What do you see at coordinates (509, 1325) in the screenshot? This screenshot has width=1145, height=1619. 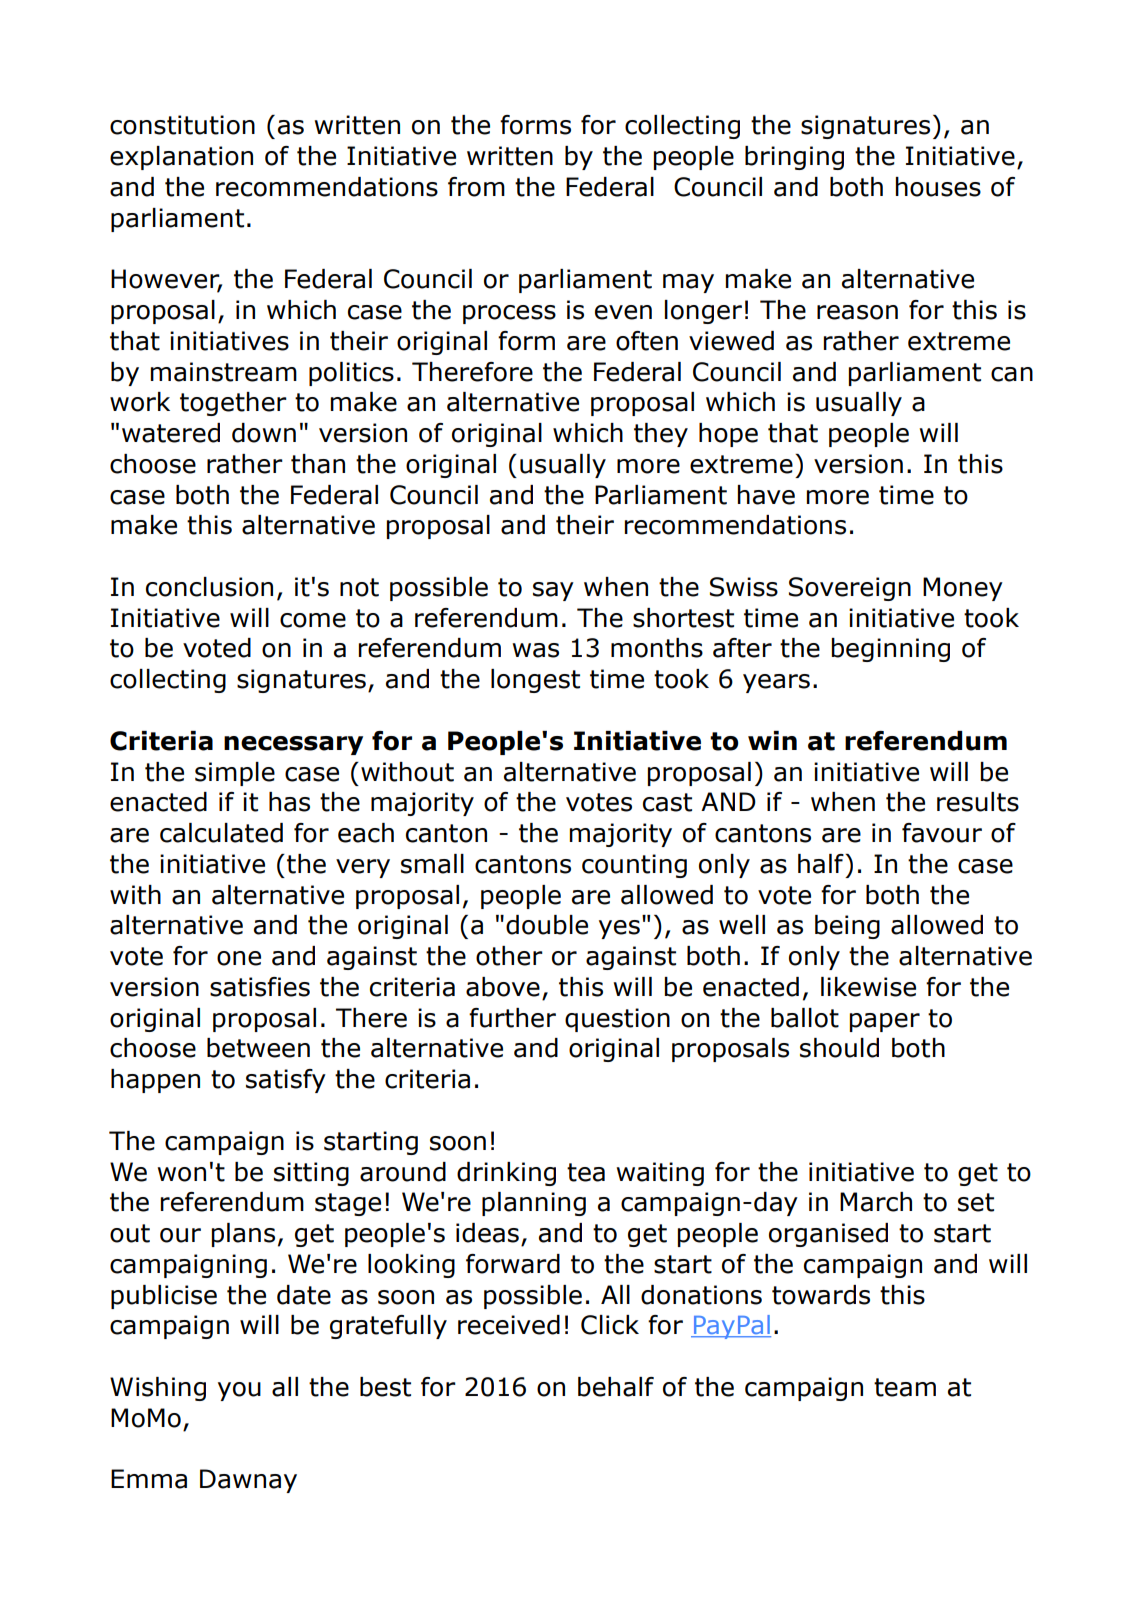 I see `received` at bounding box center [509, 1325].
